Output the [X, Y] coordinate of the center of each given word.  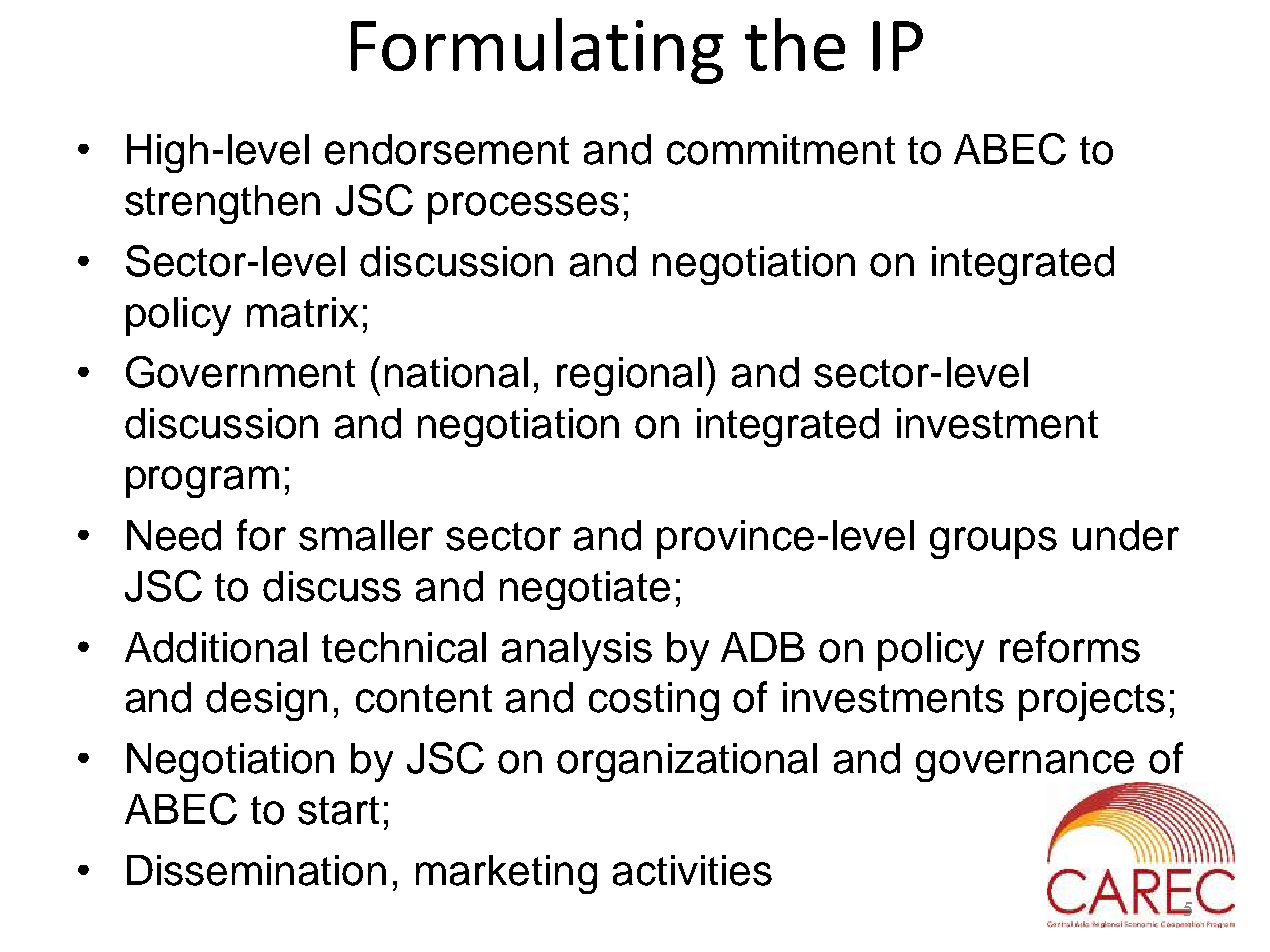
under [1126, 535]
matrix [302, 312]
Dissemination [256, 870]
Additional [216, 647]
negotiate [585, 590]
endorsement [447, 149]
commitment [781, 149]
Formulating [537, 51]
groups [993, 543]
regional [629, 376]
